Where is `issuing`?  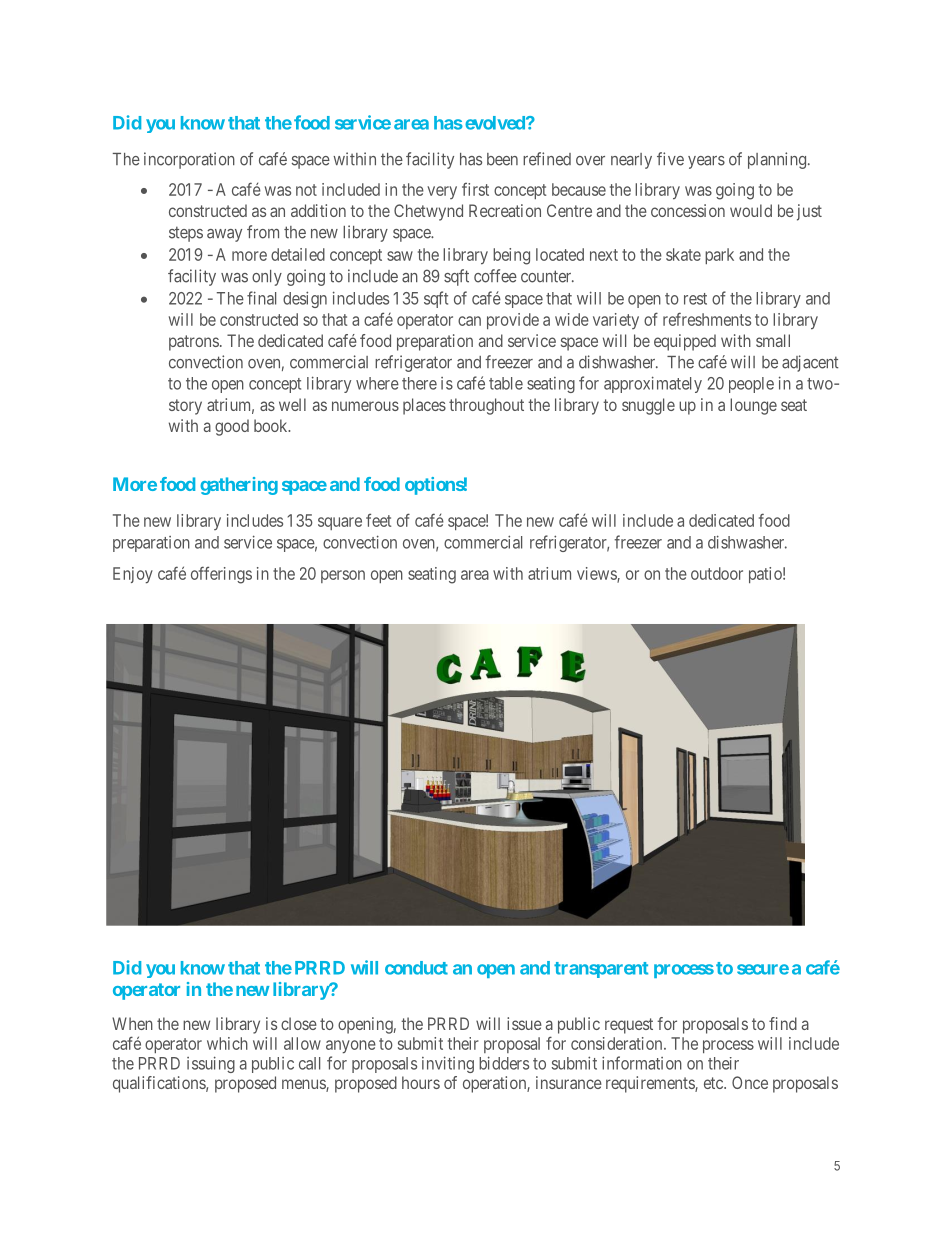 issuing is located at coordinates (211, 1064).
